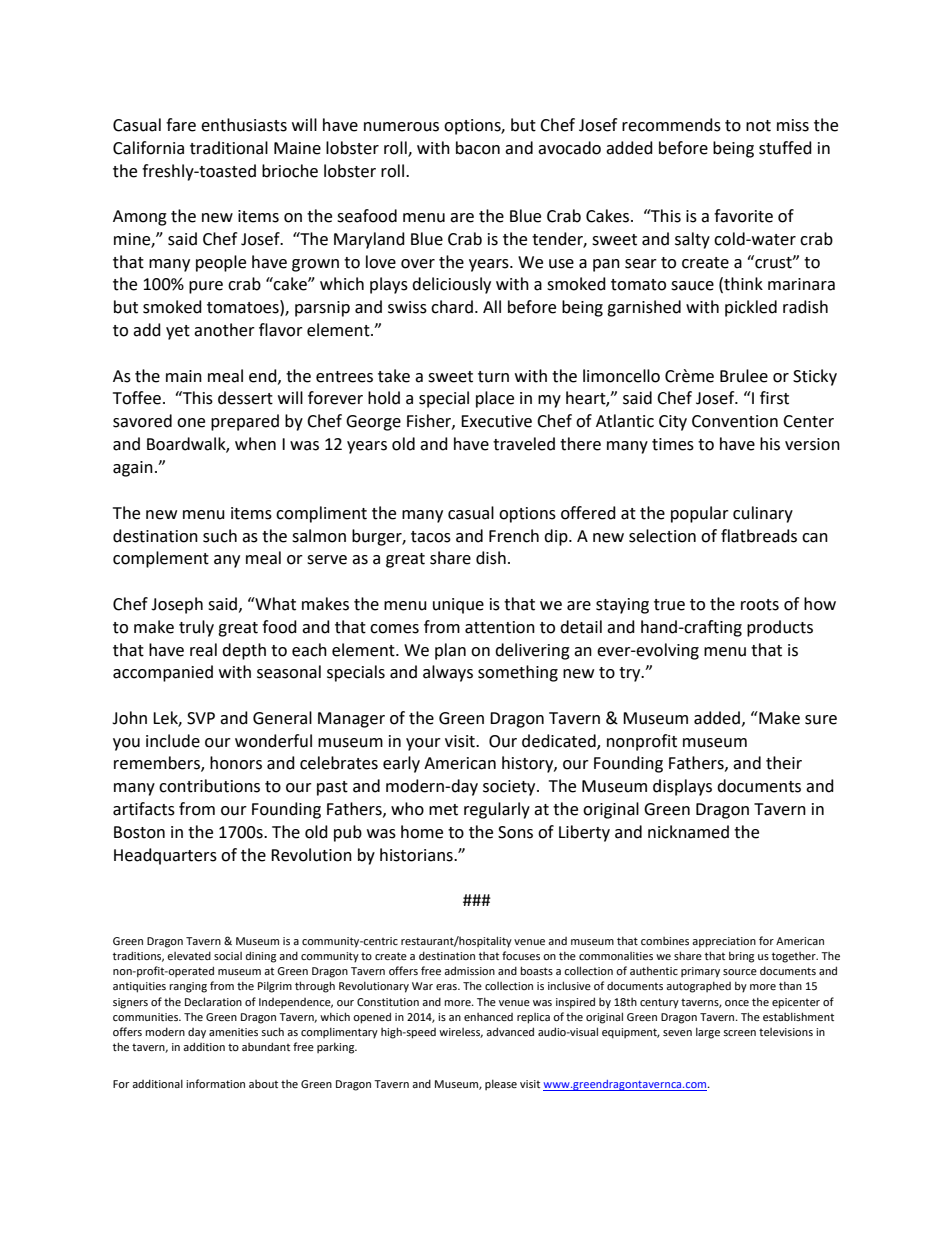  What do you see at coordinates (191, 423) in the image?
I see `one` at bounding box center [191, 423].
